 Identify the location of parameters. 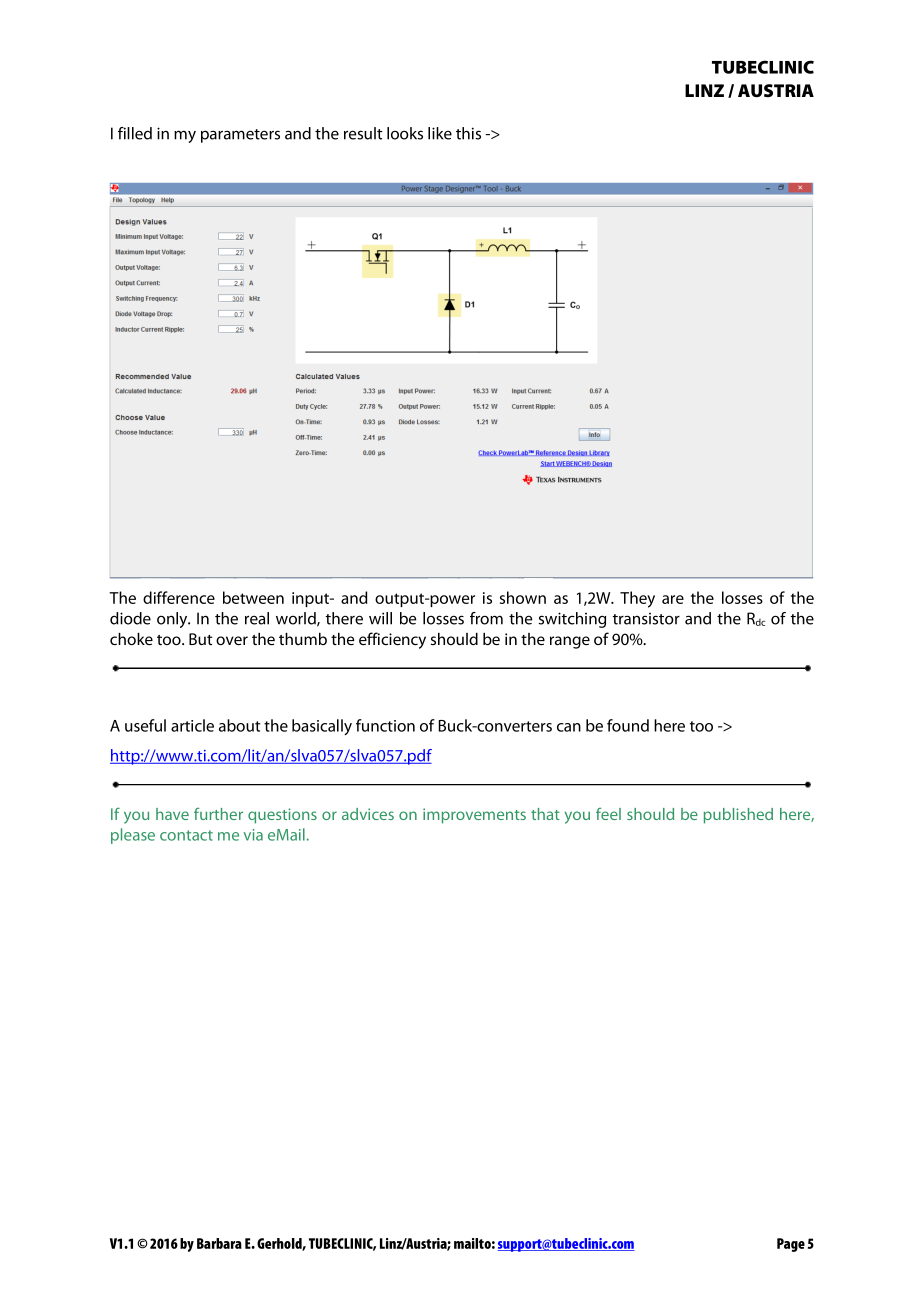
(240, 136).
